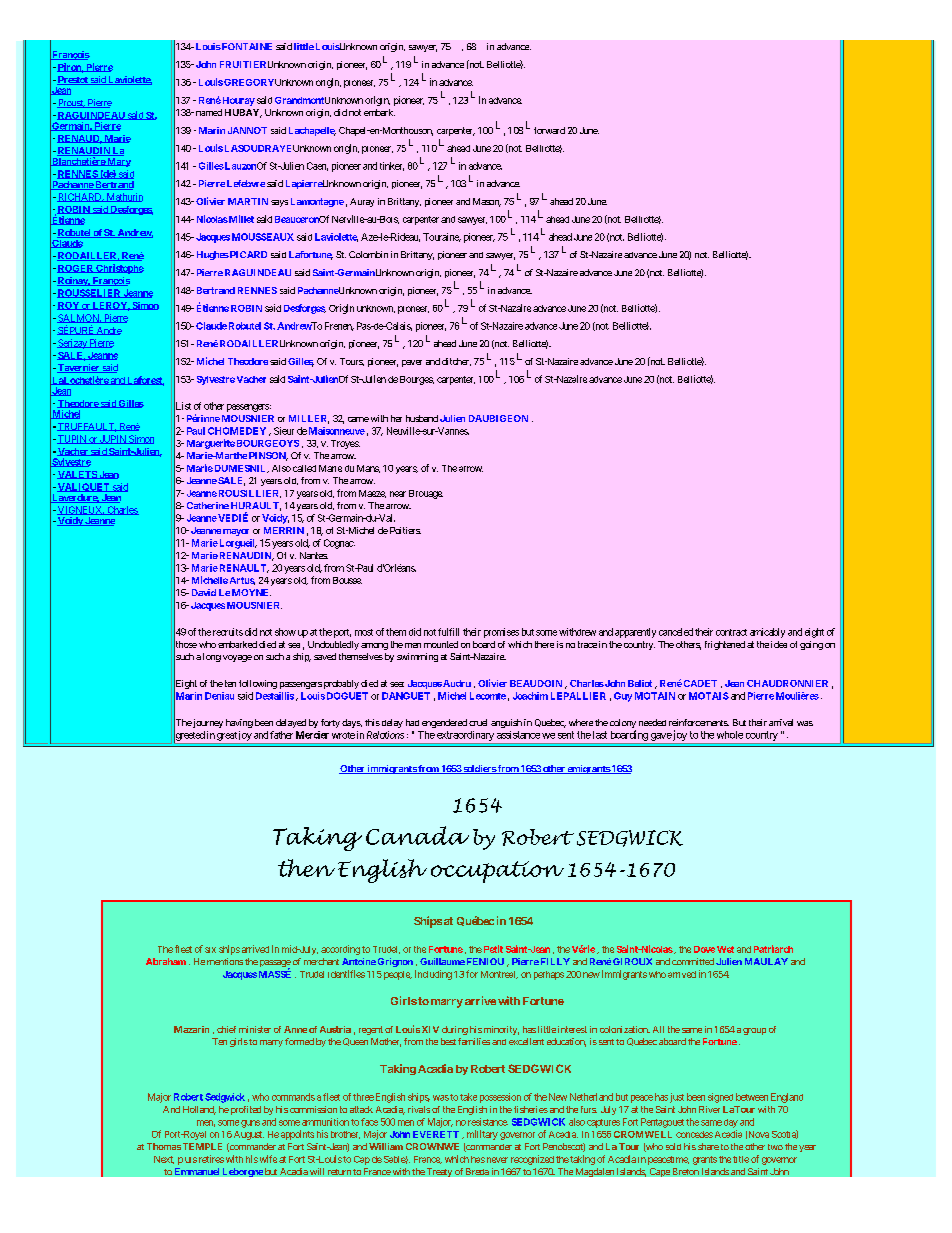 This screenshot has width=952, height=1233. What do you see at coordinates (549, 130) in the screenshot?
I see `forward` at bounding box center [549, 130].
